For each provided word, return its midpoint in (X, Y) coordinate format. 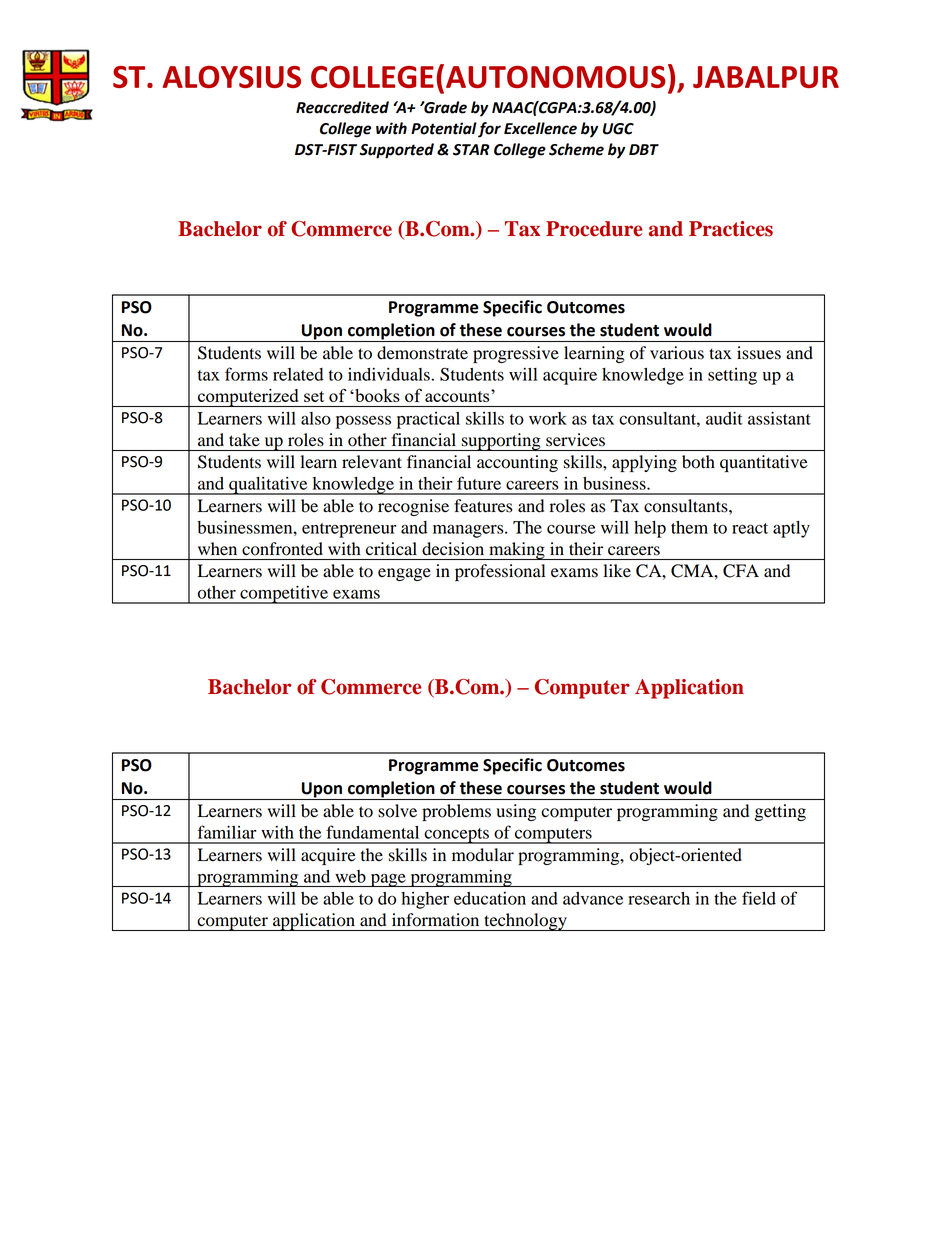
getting (780, 812)
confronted (282, 549)
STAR (471, 150)
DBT (644, 149)
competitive (284, 594)
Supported (397, 151)
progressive (516, 354)
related (298, 374)
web (350, 876)
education (490, 898)
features (483, 506)
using (516, 812)
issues (759, 353)
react (750, 528)
